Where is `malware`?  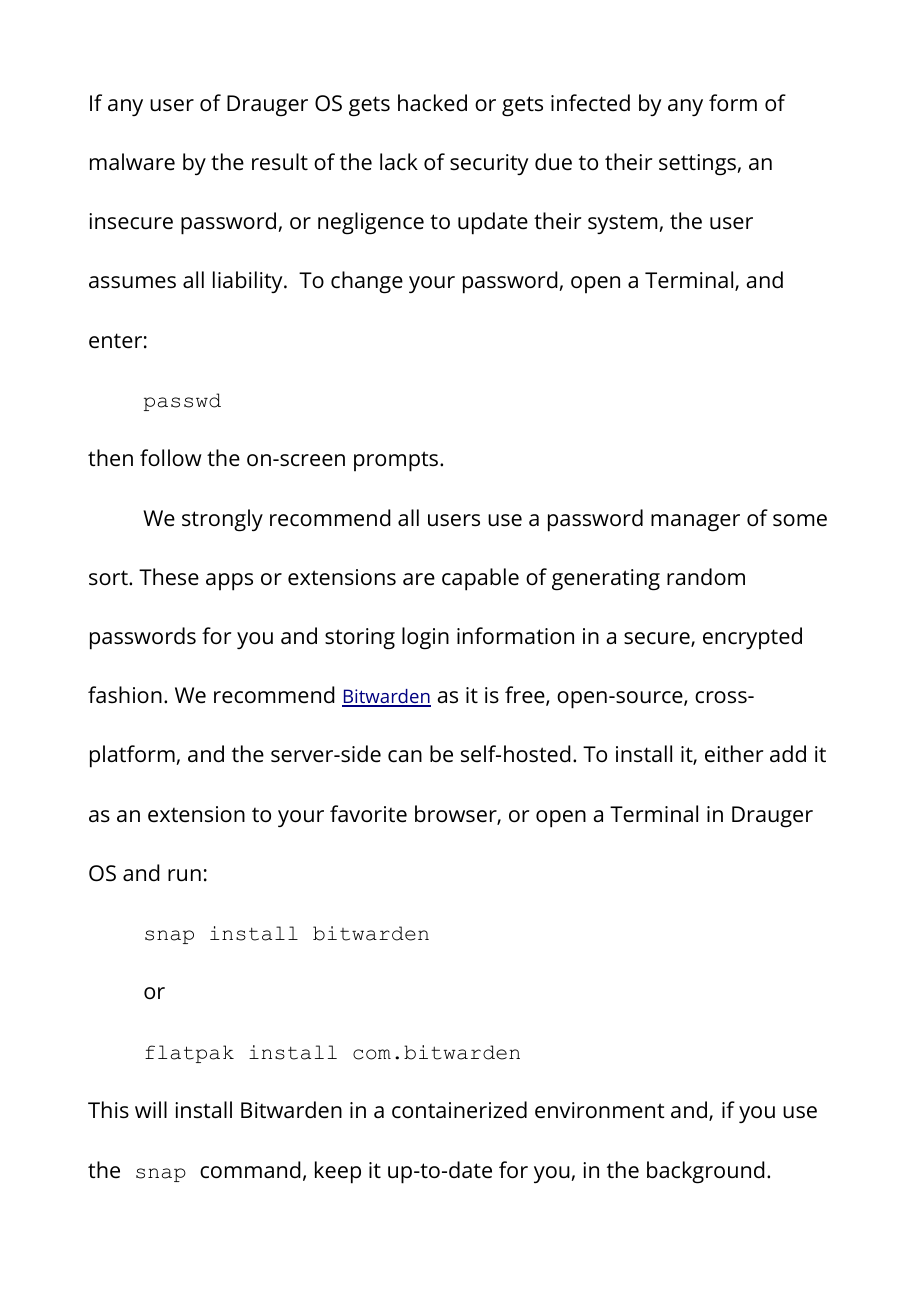
malware is located at coordinates (132, 162).
